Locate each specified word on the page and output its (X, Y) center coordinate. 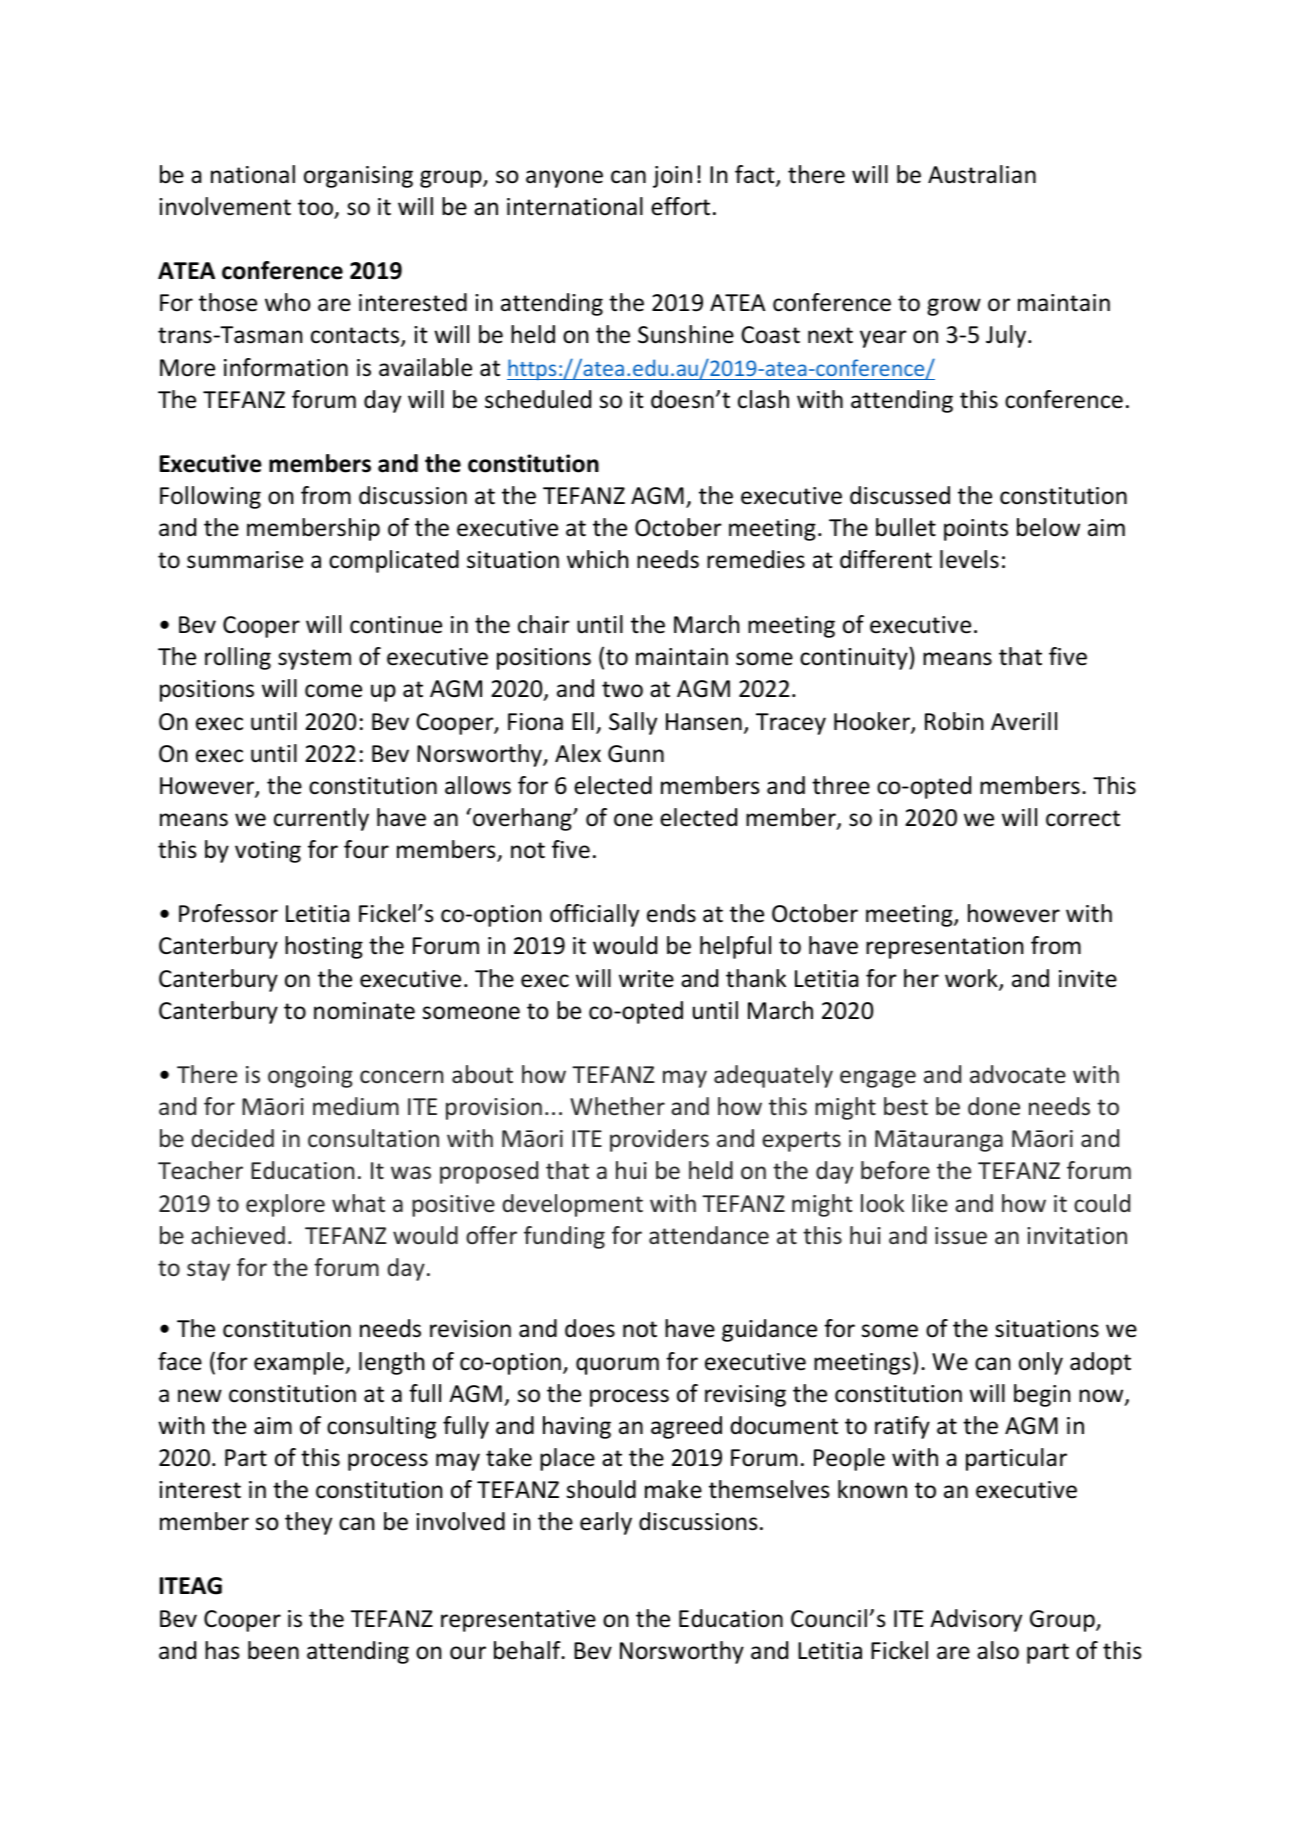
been (273, 1650)
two (622, 689)
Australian (982, 174)
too (316, 208)
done (994, 1106)
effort (680, 206)
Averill (1024, 721)
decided (232, 1138)
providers (659, 1140)
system (314, 659)
